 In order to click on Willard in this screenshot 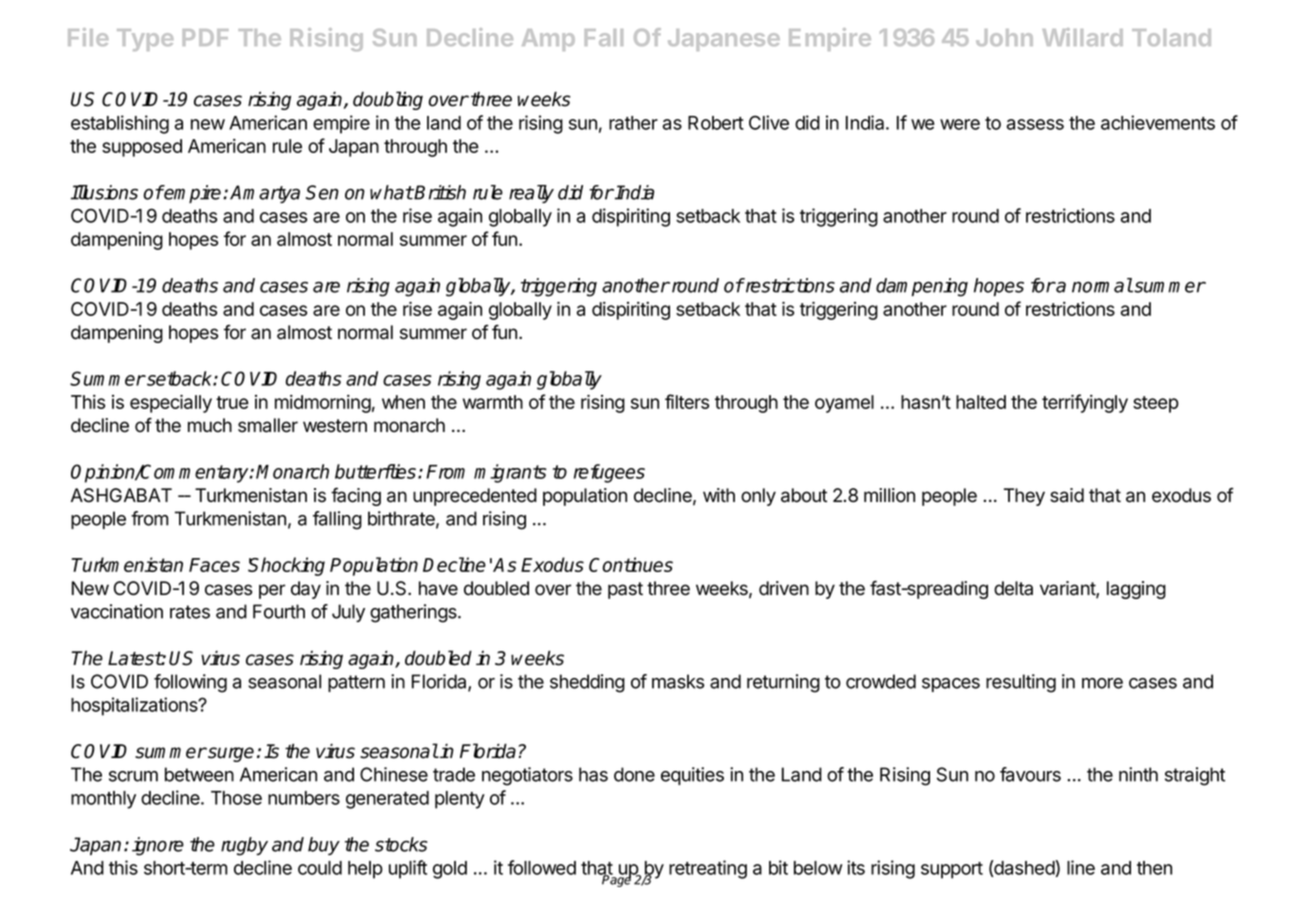, I will do `click(1082, 37)`.
